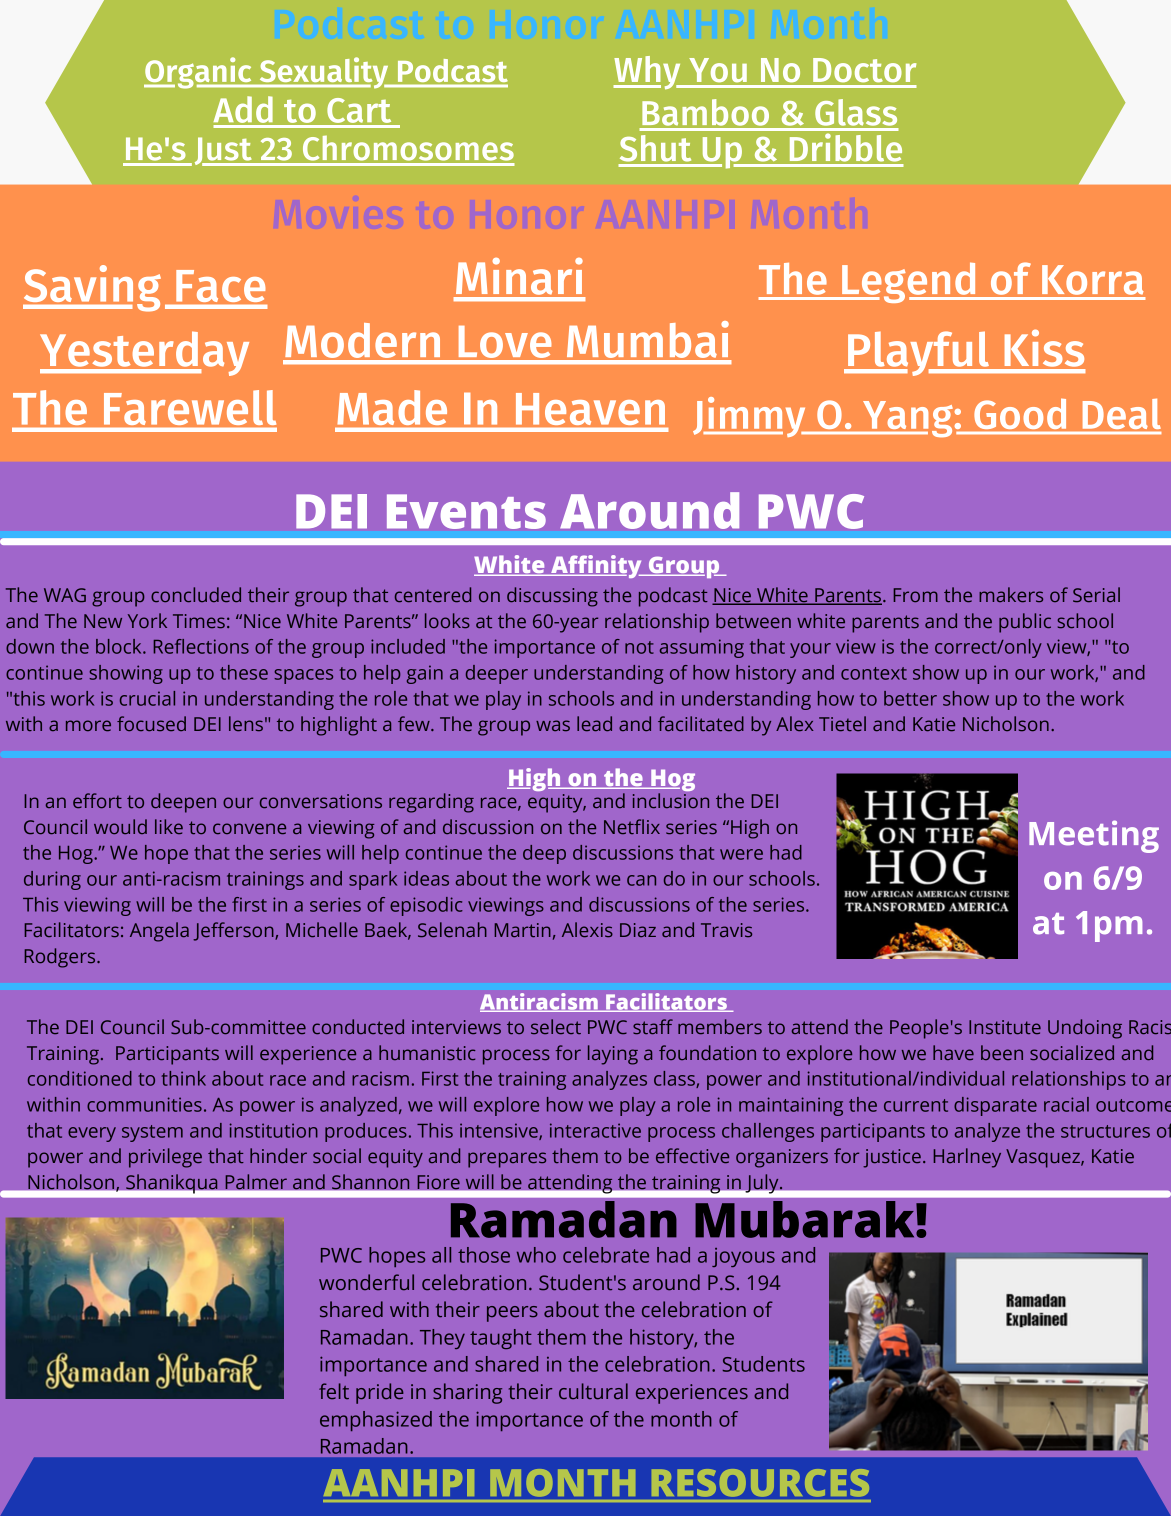 This document has width=1171, height=1516. What do you see at coordinates (553, 725) in the document?
I see `was` at bounding box center [553, 725].
